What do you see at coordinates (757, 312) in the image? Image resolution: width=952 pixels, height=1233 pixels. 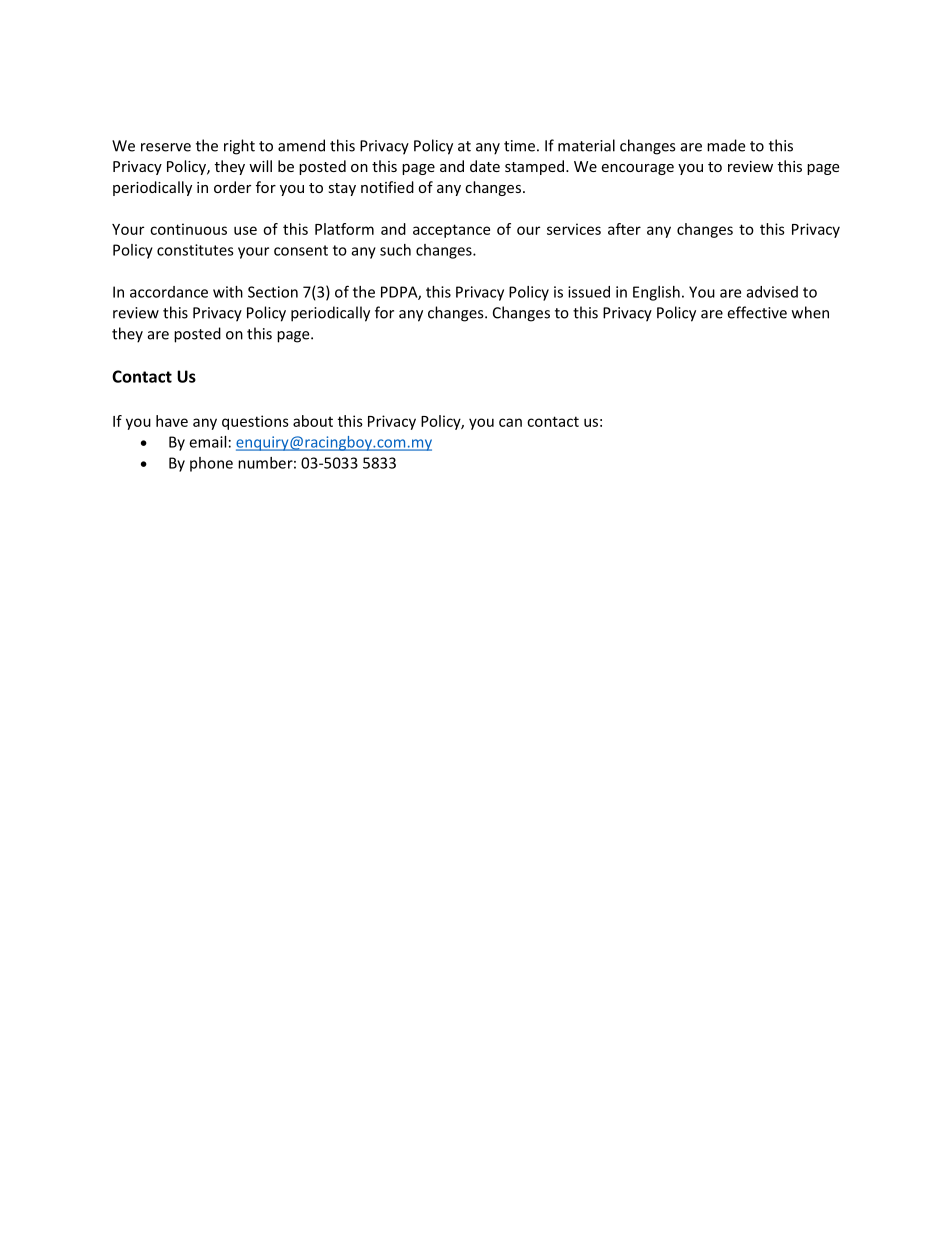 I see `effective` at bounding box center [757, 312].
